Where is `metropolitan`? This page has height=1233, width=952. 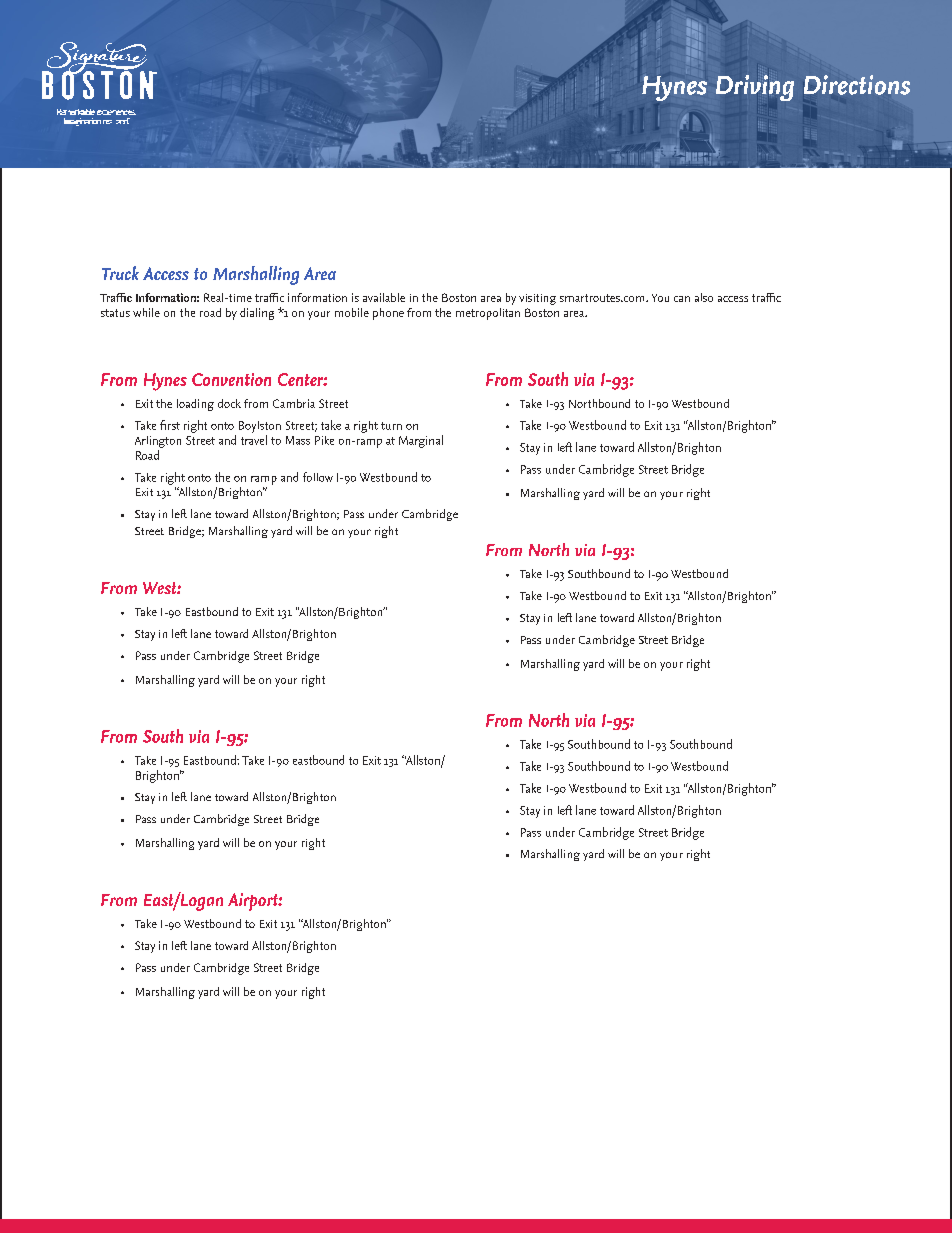 metropolitan is located at coordinates (488, 314).
